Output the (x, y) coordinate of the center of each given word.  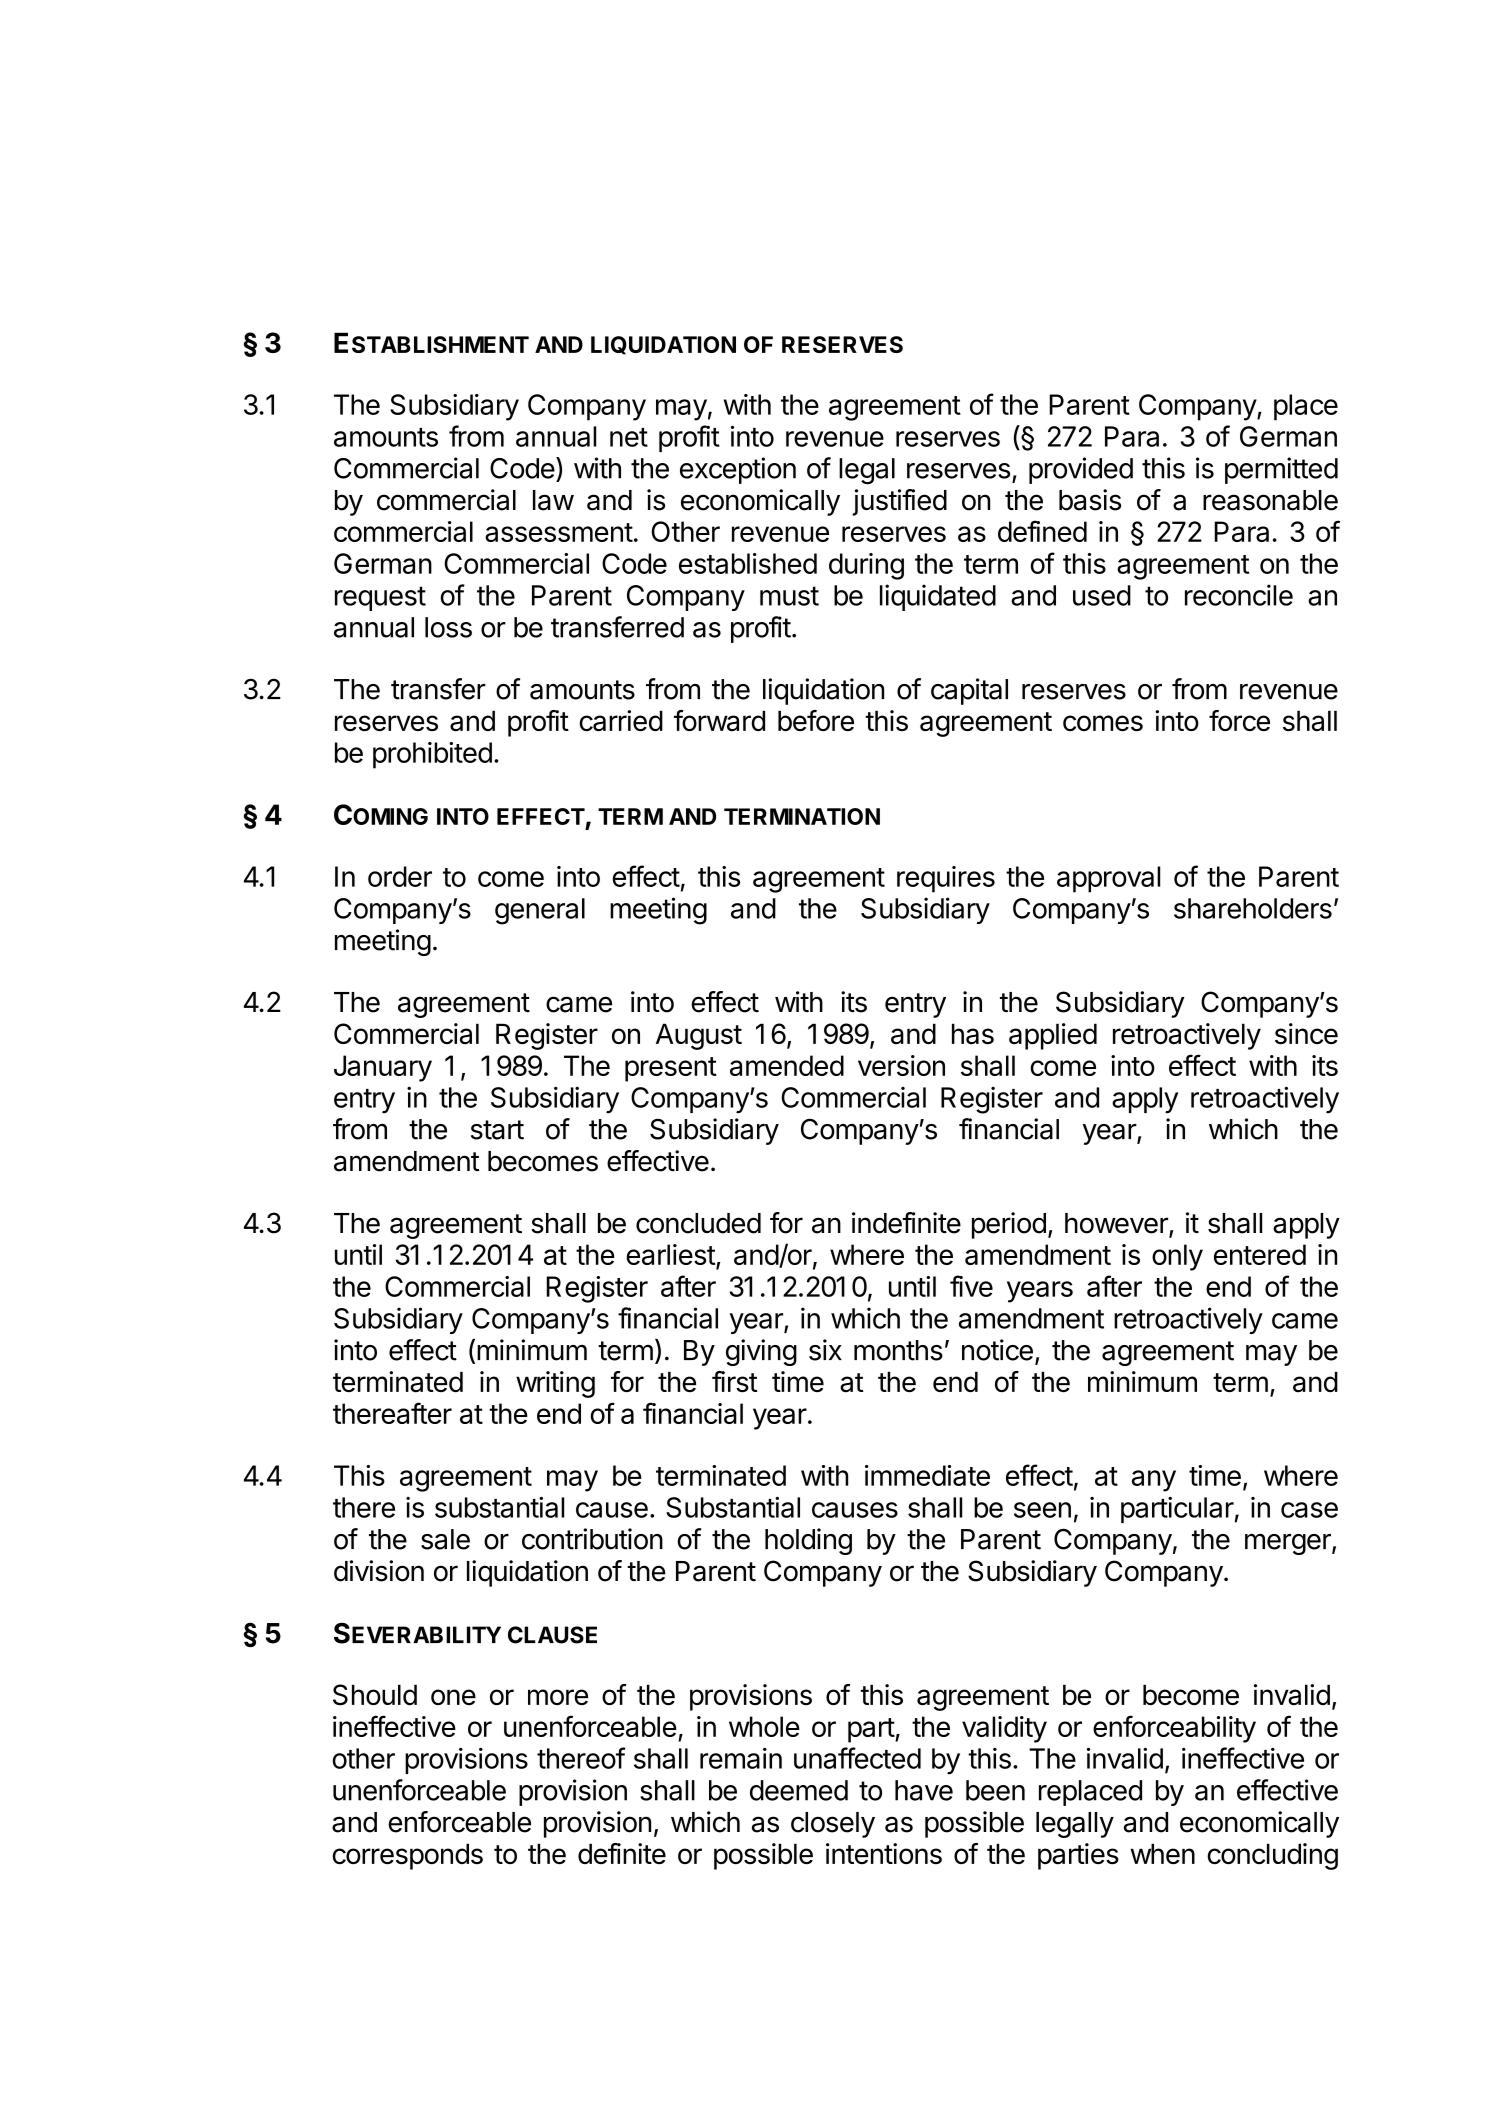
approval (1108, 879)
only (1177, 1257)
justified (899, 502)
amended (787, 1065)
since (1306, 1033)
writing (555, 1384)
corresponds (407, 1856)
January (383, 1068)
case (1309, 1510)
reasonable (1270, 500)
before (816, 720)
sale (445, 1539)
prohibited (432, 755)
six (825, 1350)
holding (808, 1541)
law (553, 500)
